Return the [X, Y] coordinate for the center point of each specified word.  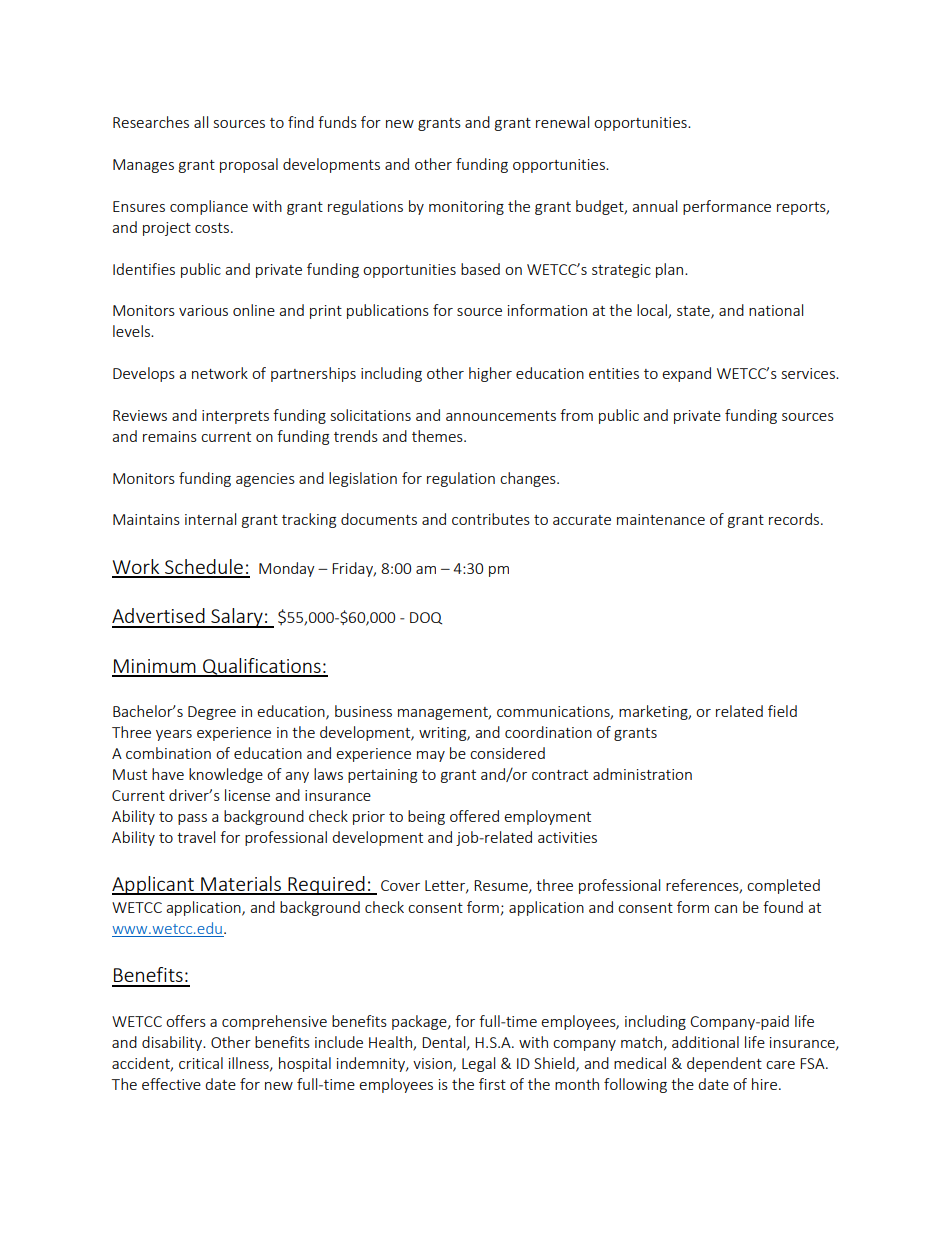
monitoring [466, 208]
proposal [249, 165]
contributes [491, 519]
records [794, 519]
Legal [478, 1064]
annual [654, 206]
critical [201, 1063]
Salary [237, 618]
